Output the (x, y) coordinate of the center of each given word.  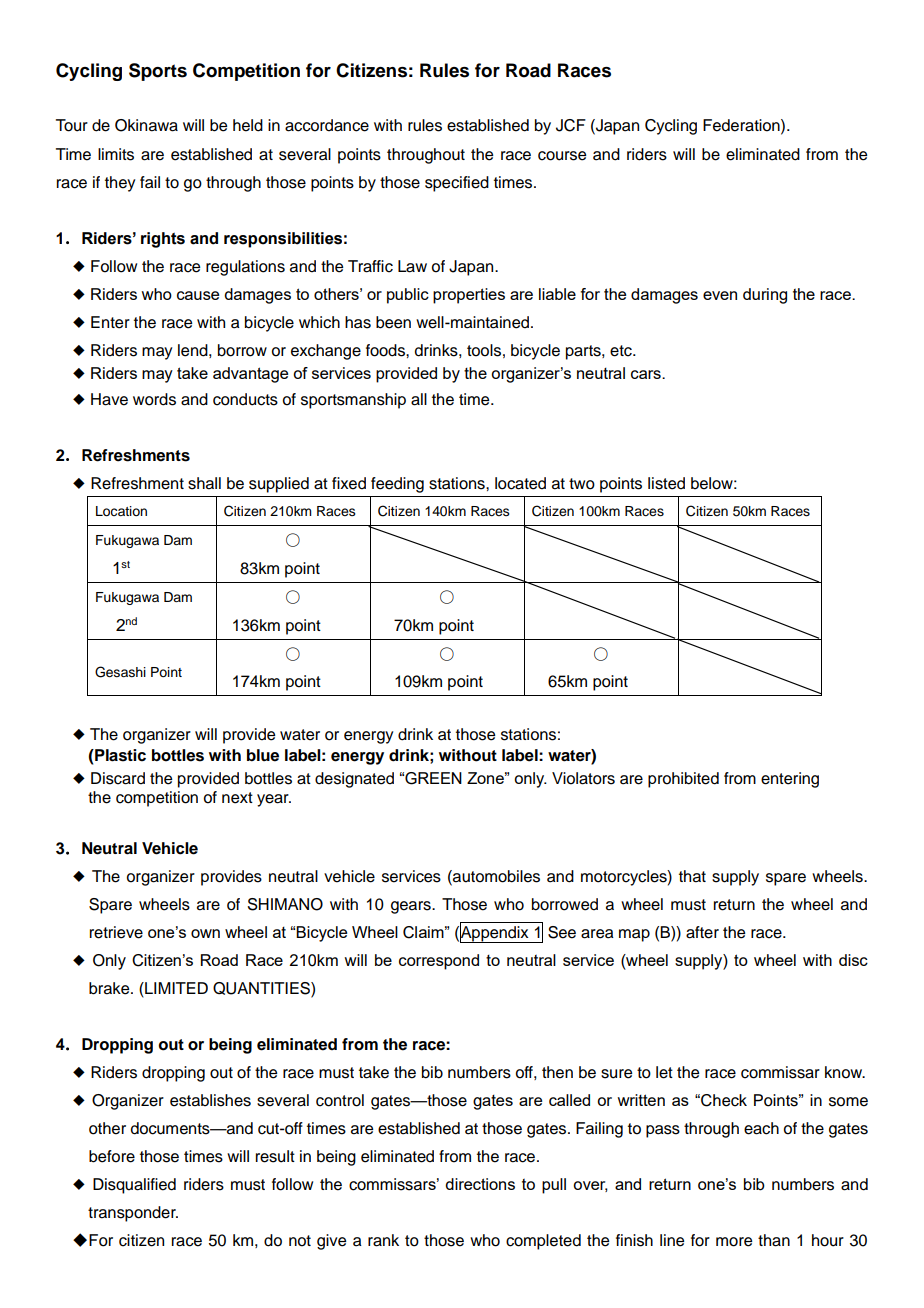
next (237, 798)
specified (457, 184)
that (692, 876)
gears (412, 907)
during (765, 296)
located (520, 483)
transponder (133, 1214)
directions (480, 1184)
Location (121, 511)
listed (666, 483)
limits (116, 154)
